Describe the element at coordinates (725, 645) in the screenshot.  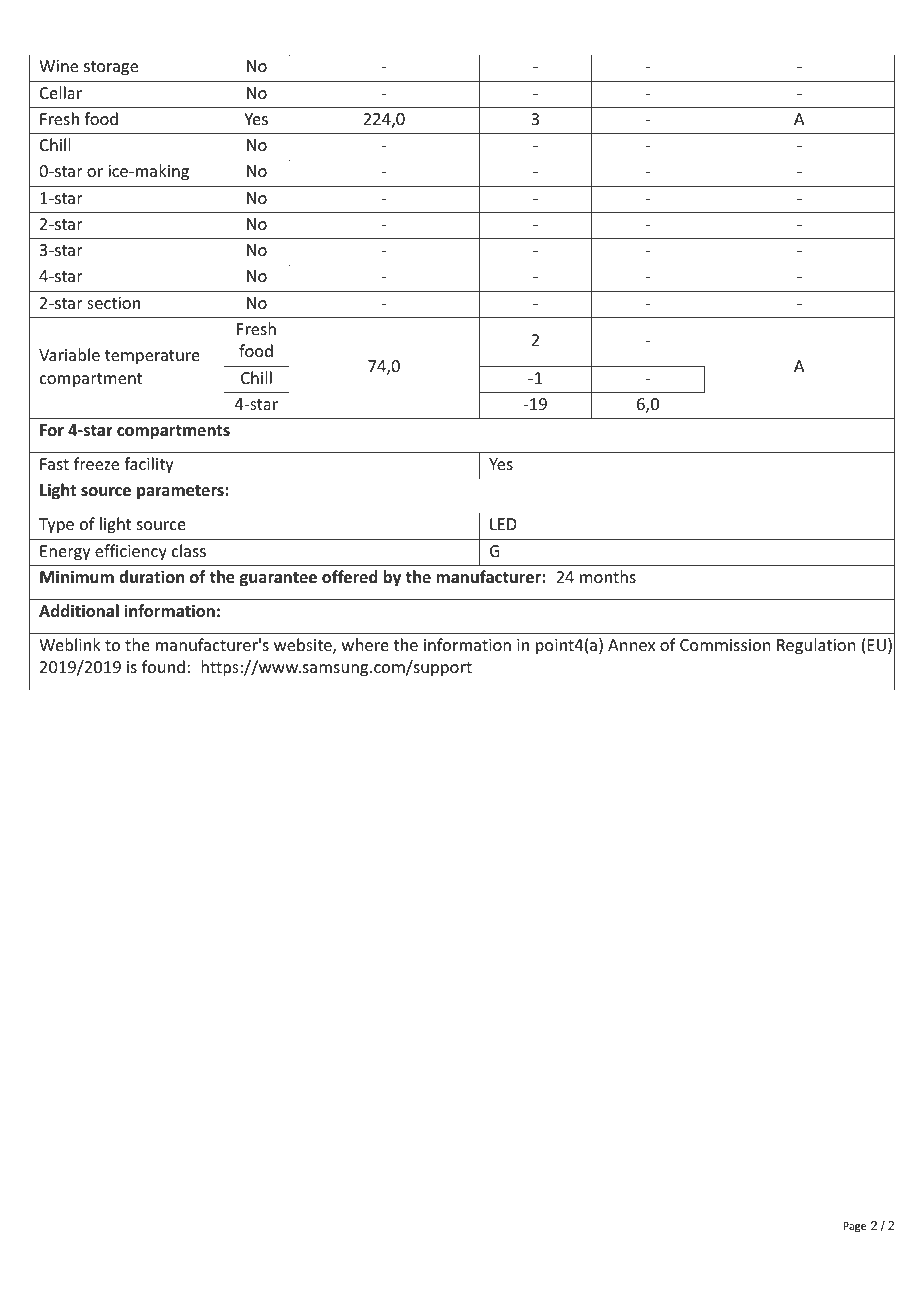
I see `Commission` at that location.
